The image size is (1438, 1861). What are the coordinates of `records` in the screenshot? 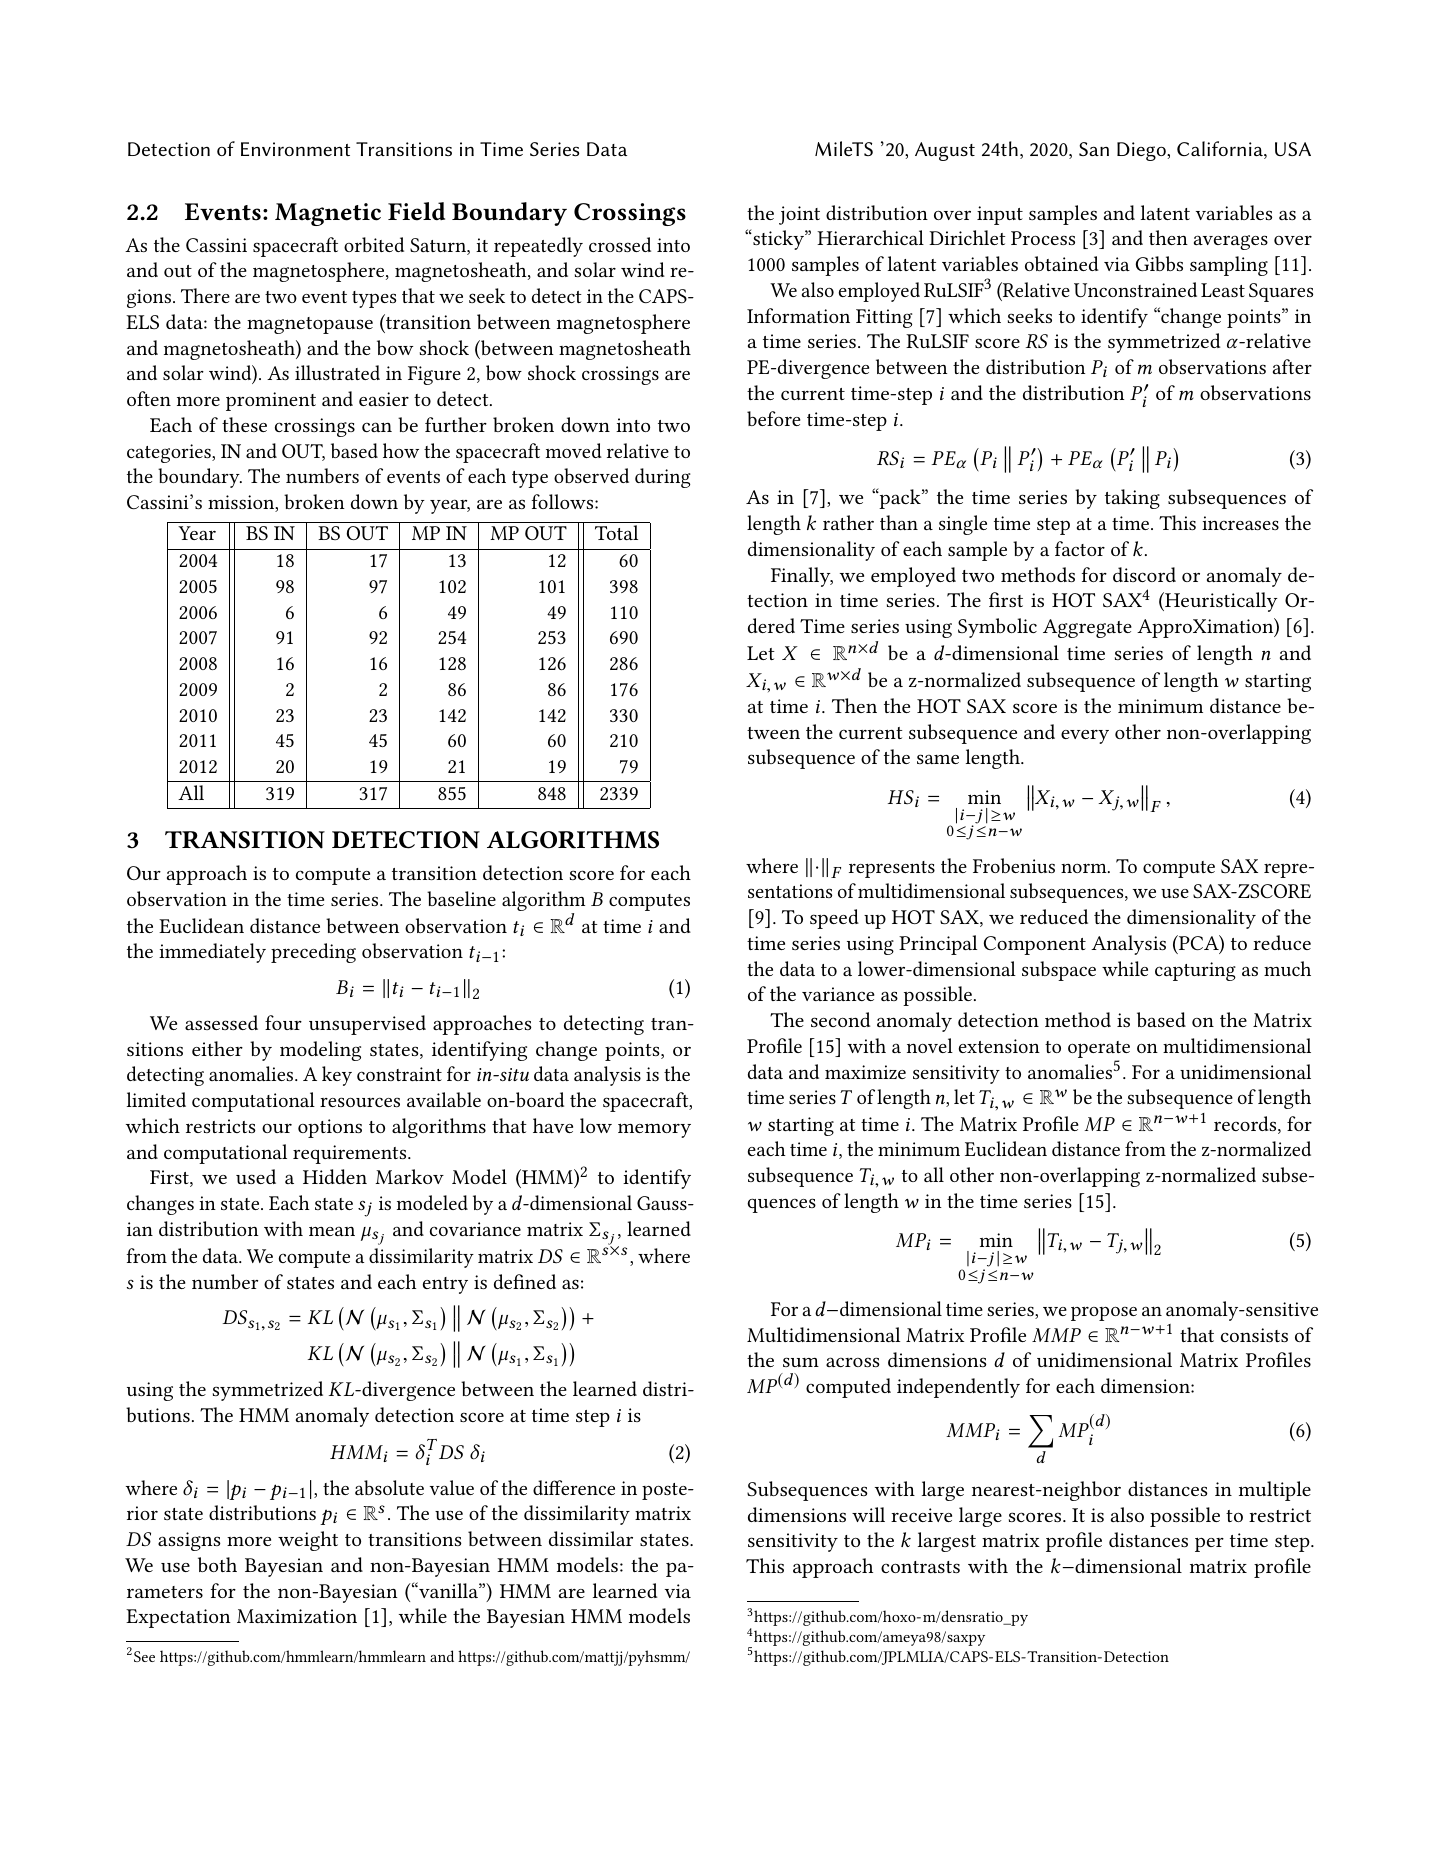 It's located at (1246, 1125).
